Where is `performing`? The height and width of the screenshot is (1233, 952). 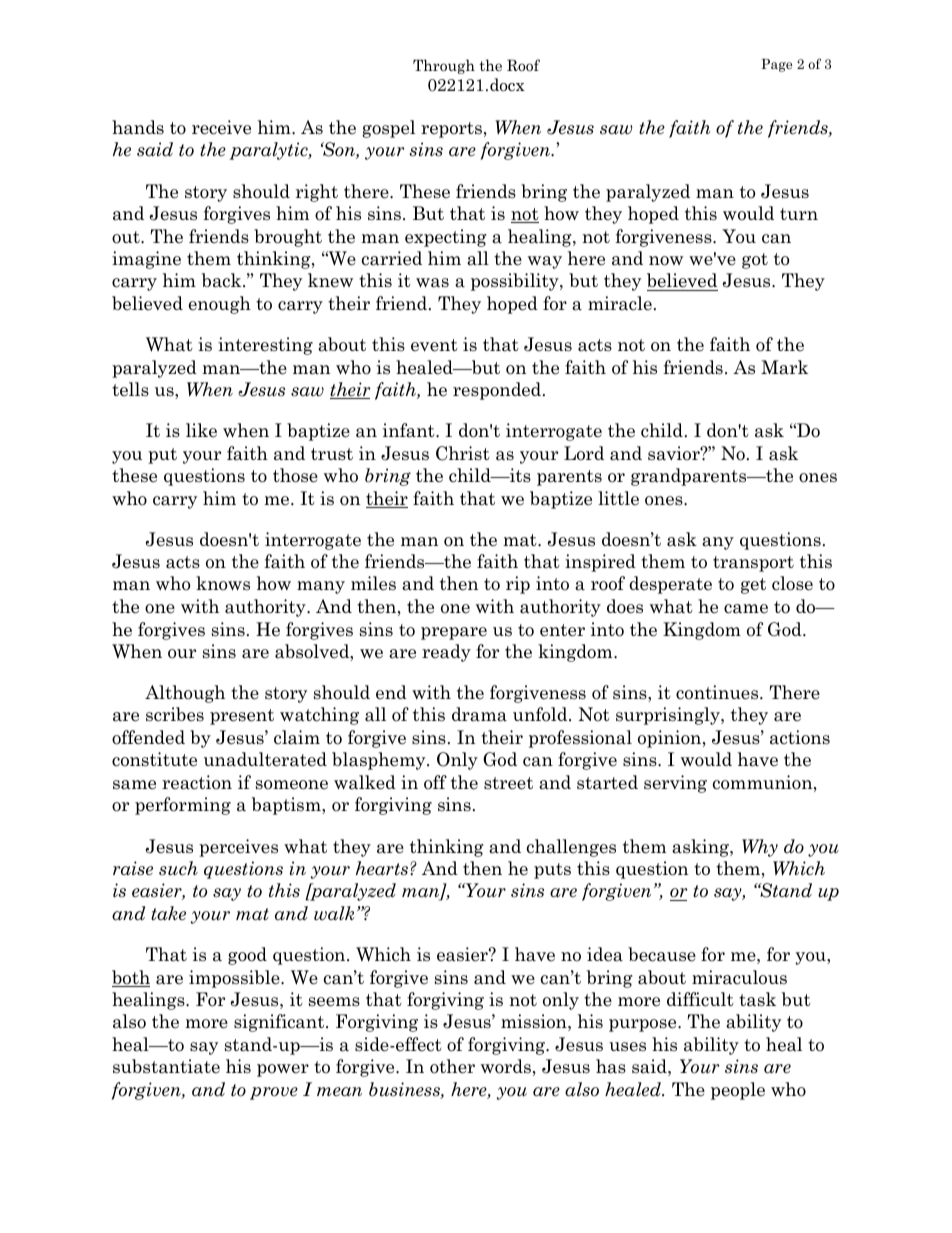
performing is located at coordinates (183, 806).
